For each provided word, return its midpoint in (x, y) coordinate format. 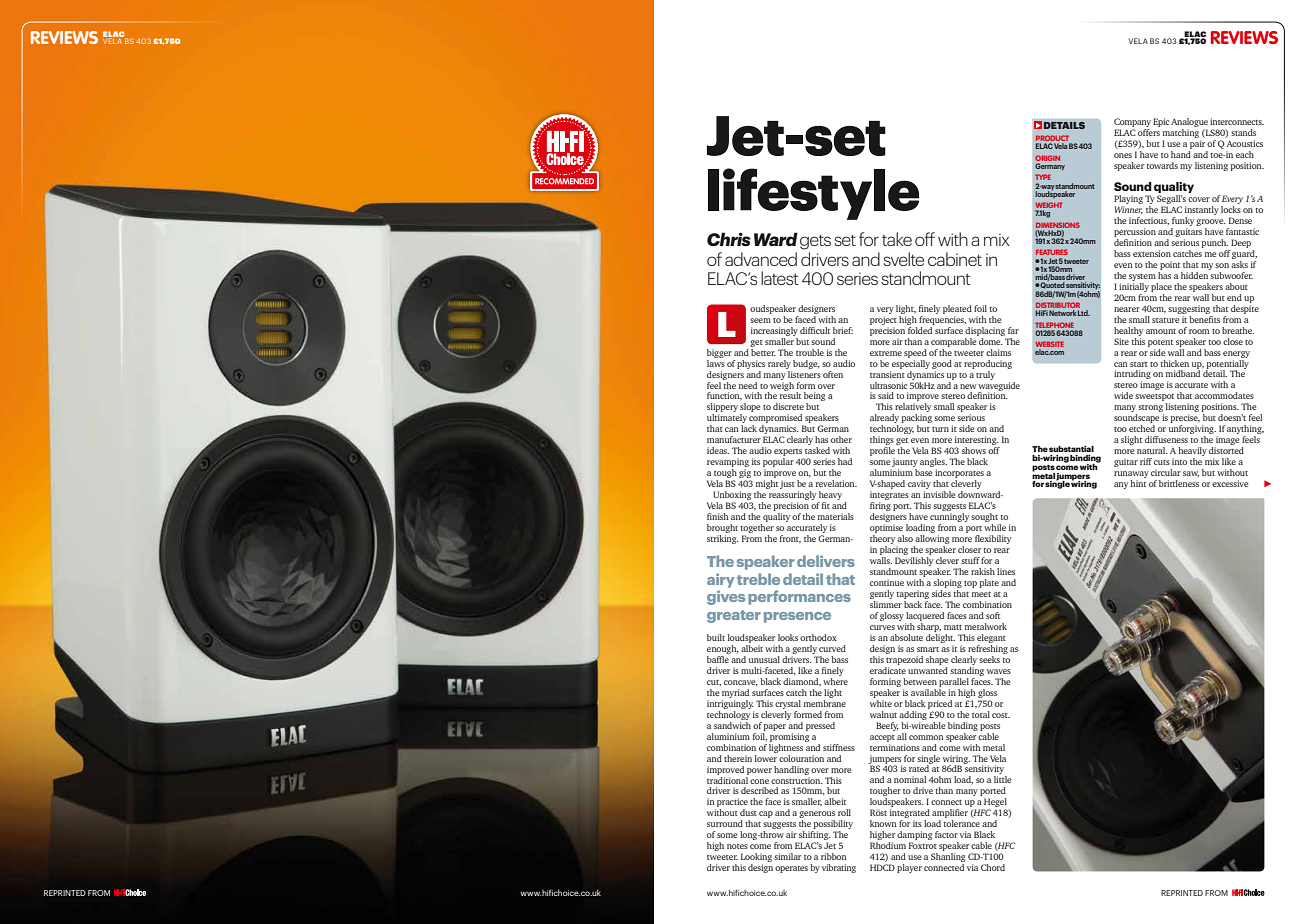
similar (787, 856)
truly (985, 375)
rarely (779, 364)
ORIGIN (1047, 158)
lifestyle (813, 194)
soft (993, 615)
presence (797, 617)
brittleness (1179, 483)
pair (1197, 144)
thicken (1175, 363)
